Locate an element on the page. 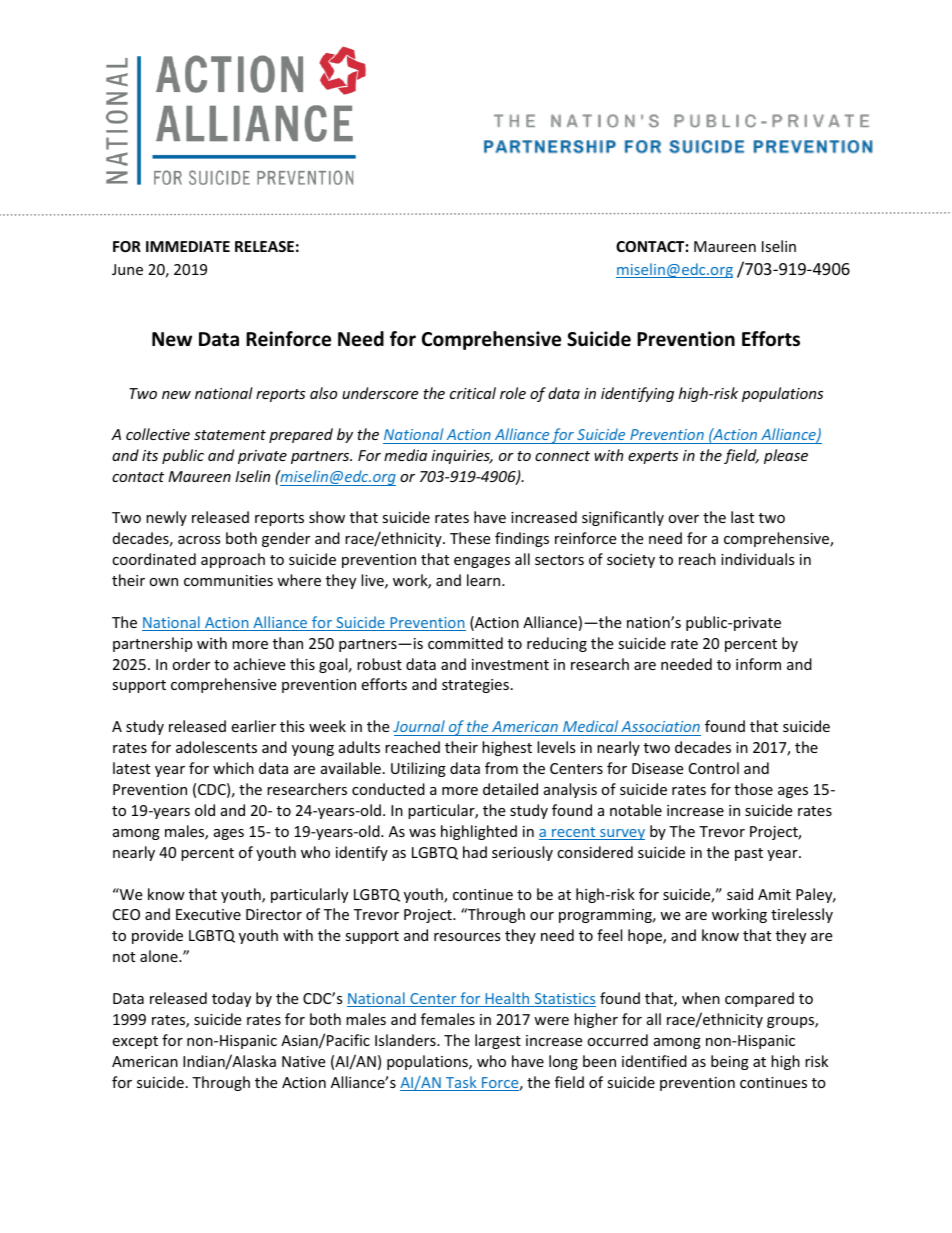 The width and height of the image is (952, 1233). order is located at coordinates (191, 664).
